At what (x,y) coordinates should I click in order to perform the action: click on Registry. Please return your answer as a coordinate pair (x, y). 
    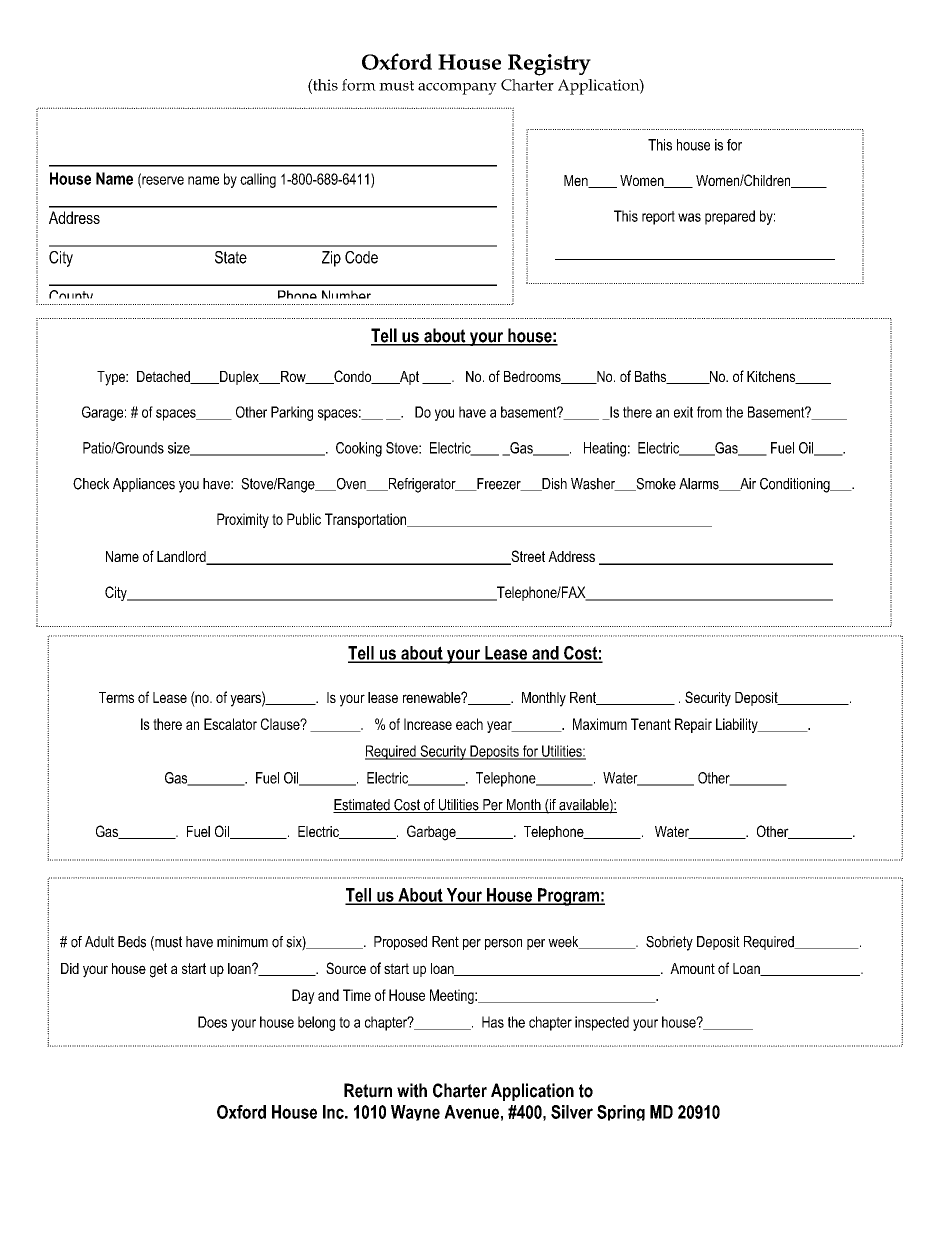
    Looking at the image, I should click on (549, 65).
